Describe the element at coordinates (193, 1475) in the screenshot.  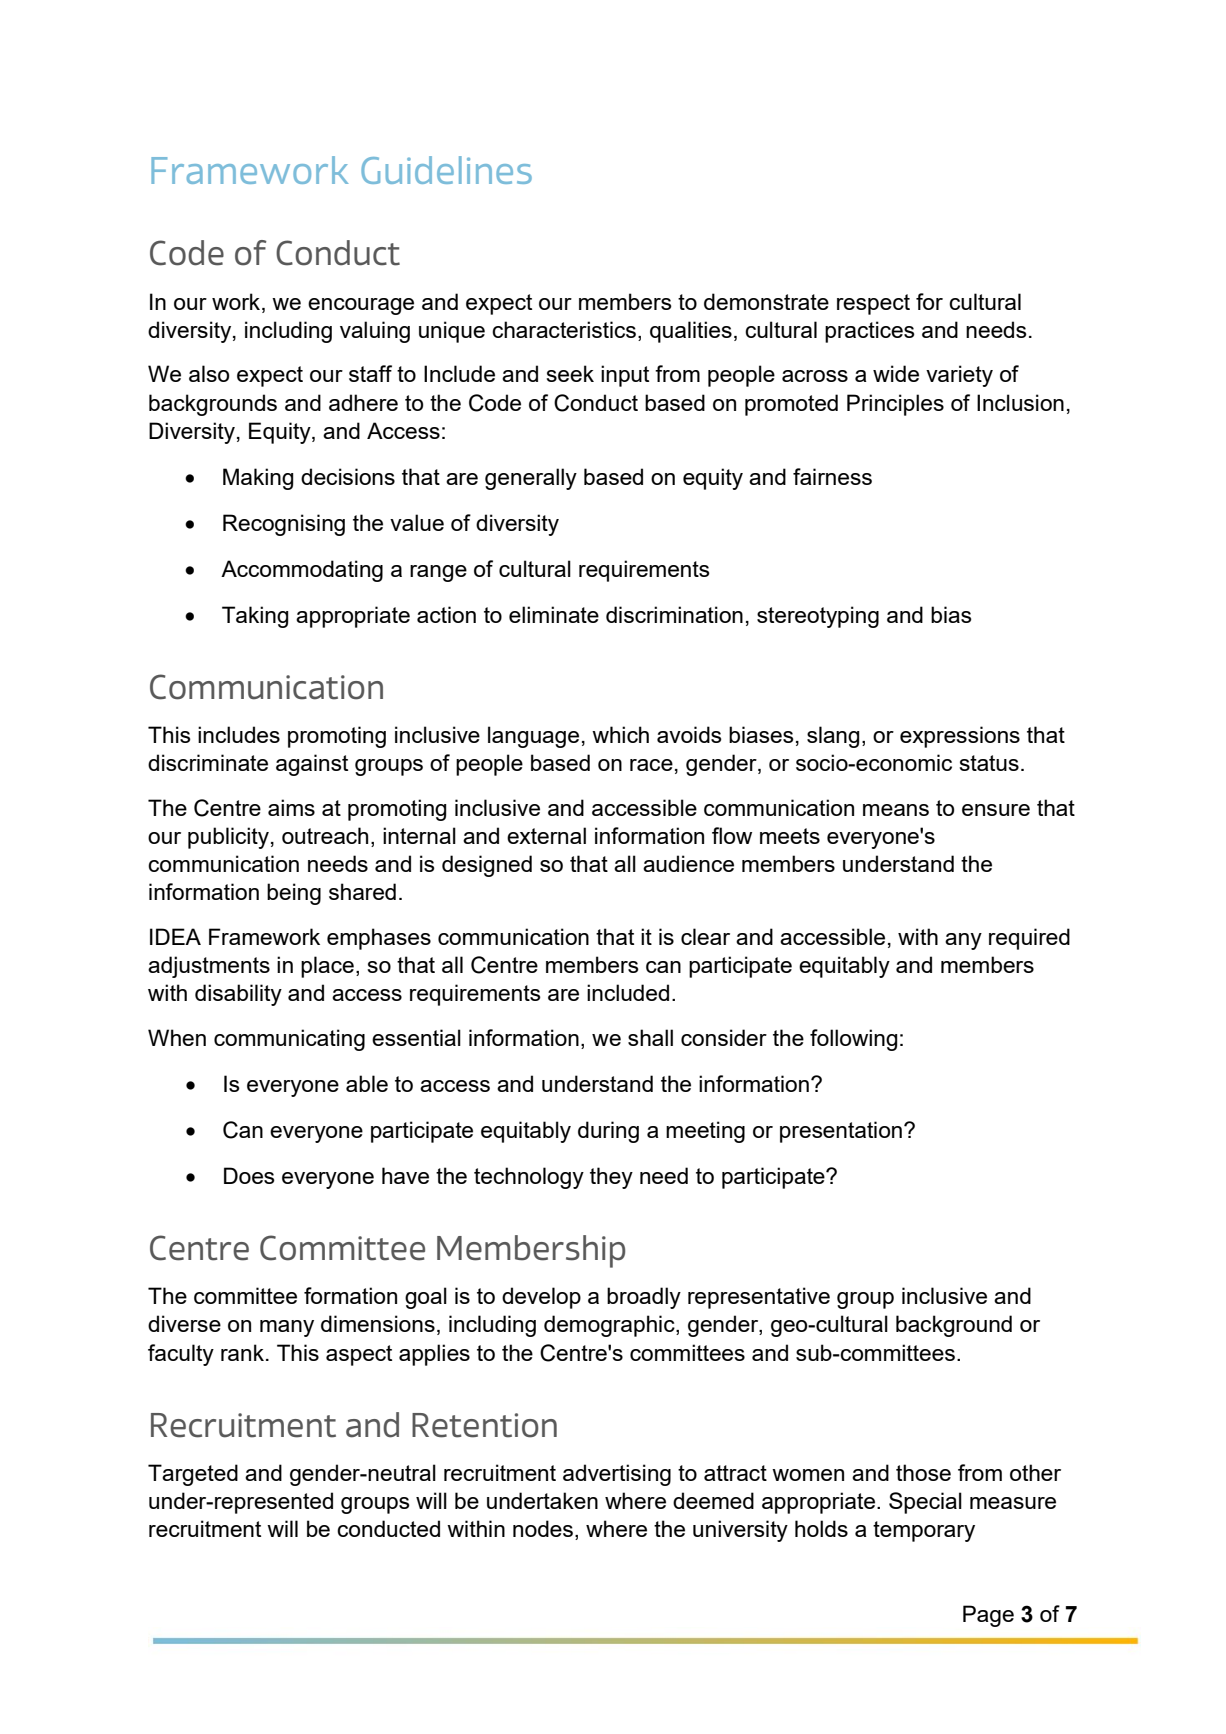
I see `Targeted` at that location.
